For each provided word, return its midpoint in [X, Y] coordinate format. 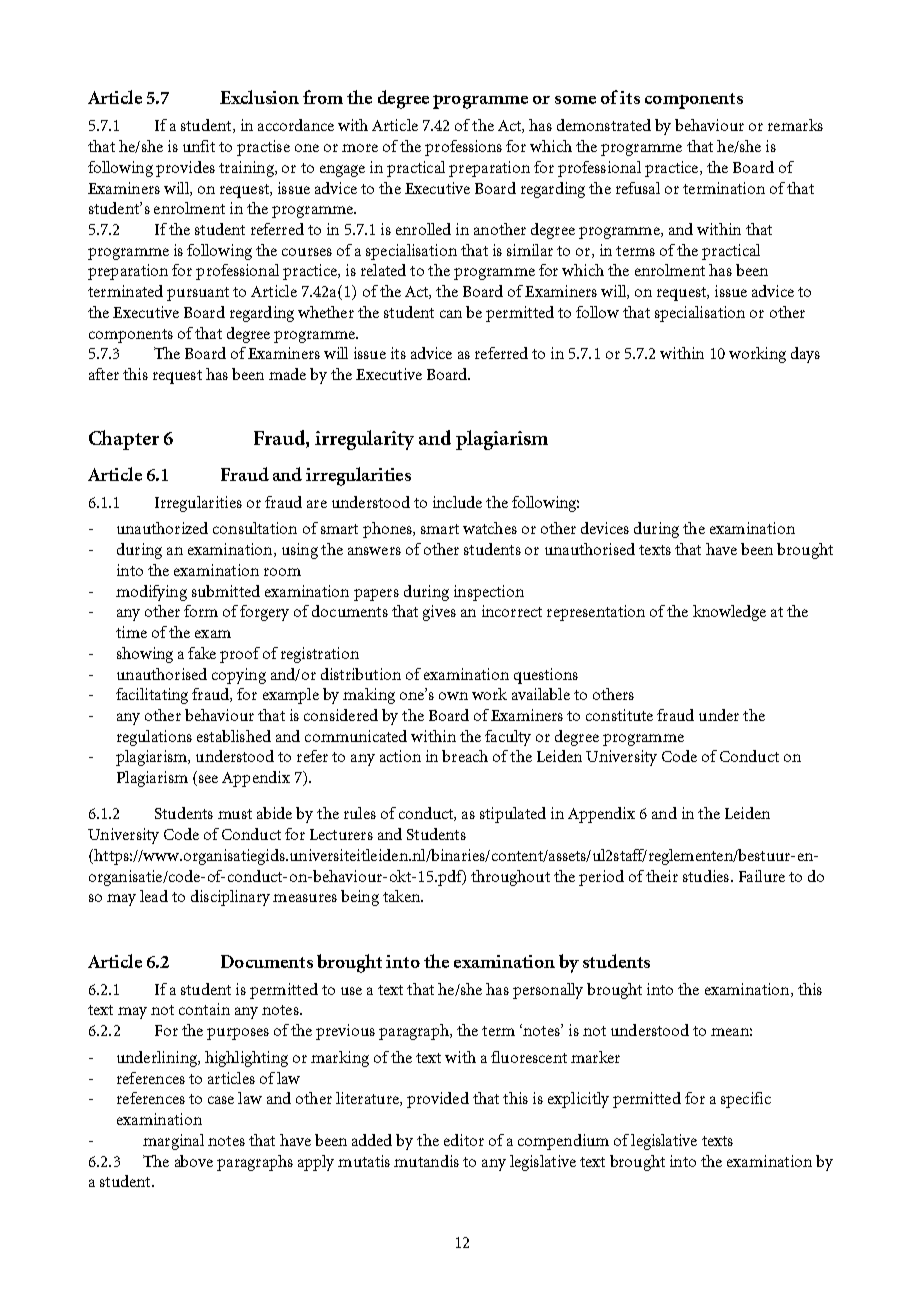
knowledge [729, 613]
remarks [795, 125]
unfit [199, 146]
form [201, 611]
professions [463, 148]
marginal [173, 1142]
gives [439, 613]
